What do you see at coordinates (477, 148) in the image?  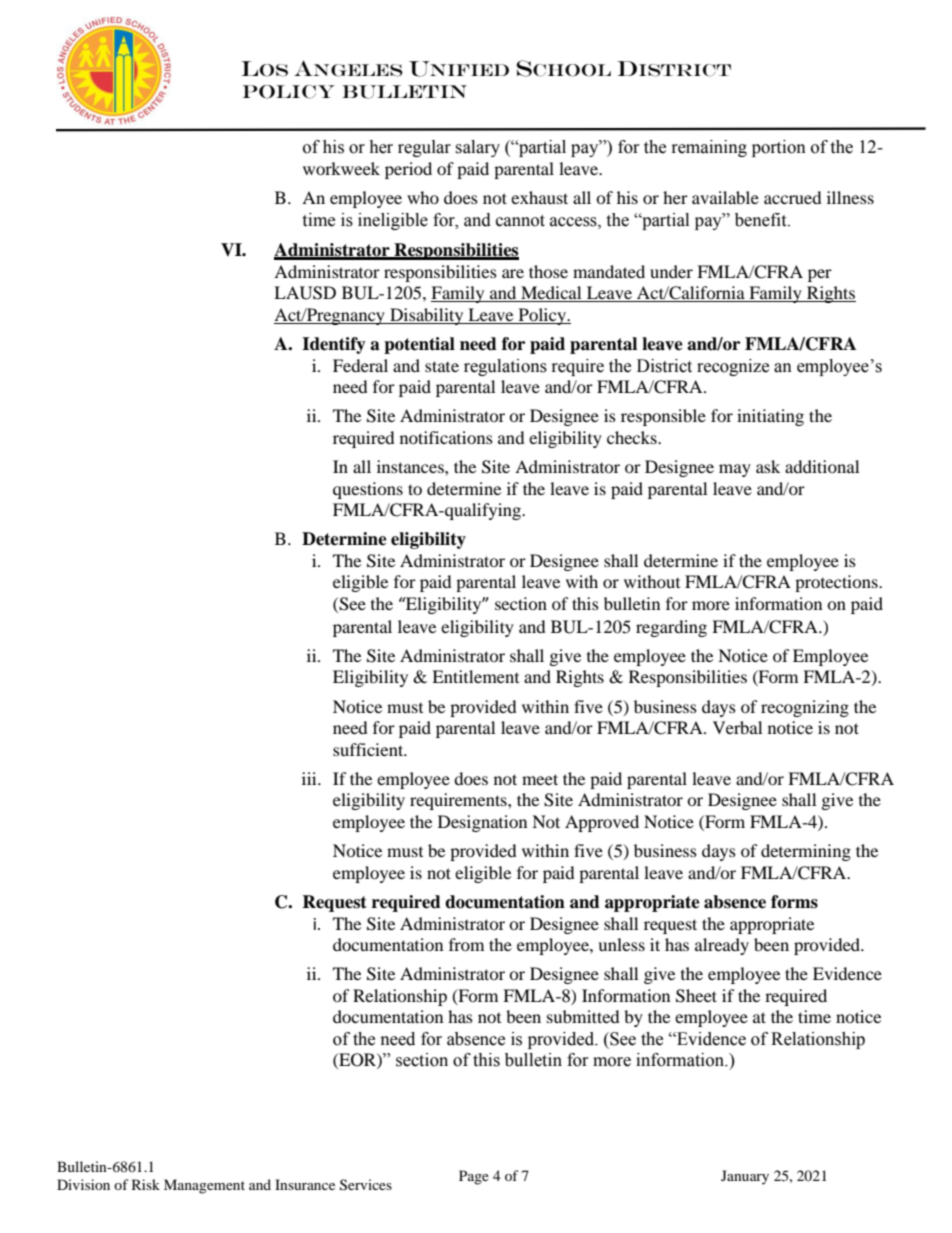 I see `salary` at bounding box center [477, 148].
